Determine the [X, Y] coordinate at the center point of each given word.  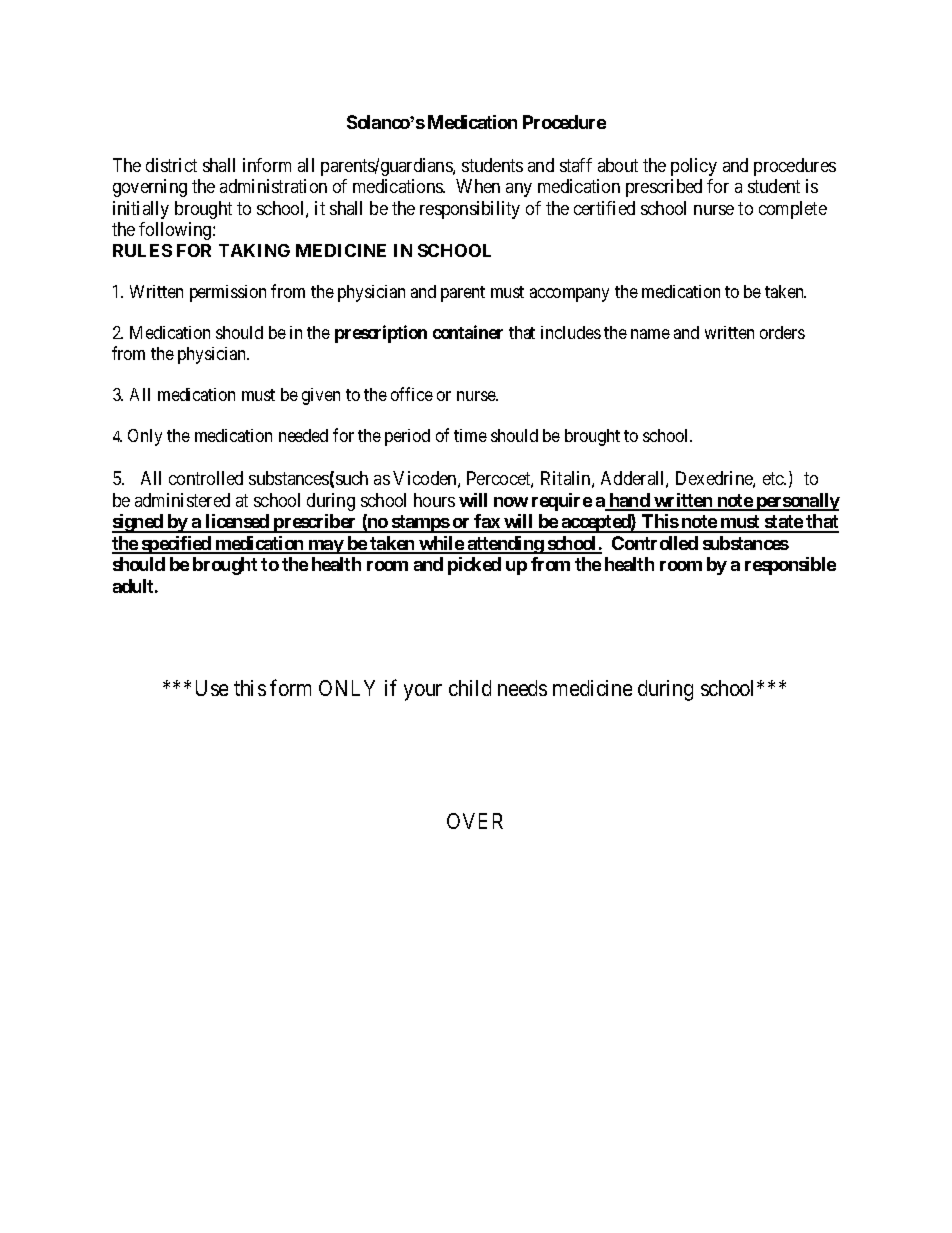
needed [303, 435]
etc [774, 478]
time [470, 435]
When [478, 186]
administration [273, 186]
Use [212, 688]
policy [694, 167]
